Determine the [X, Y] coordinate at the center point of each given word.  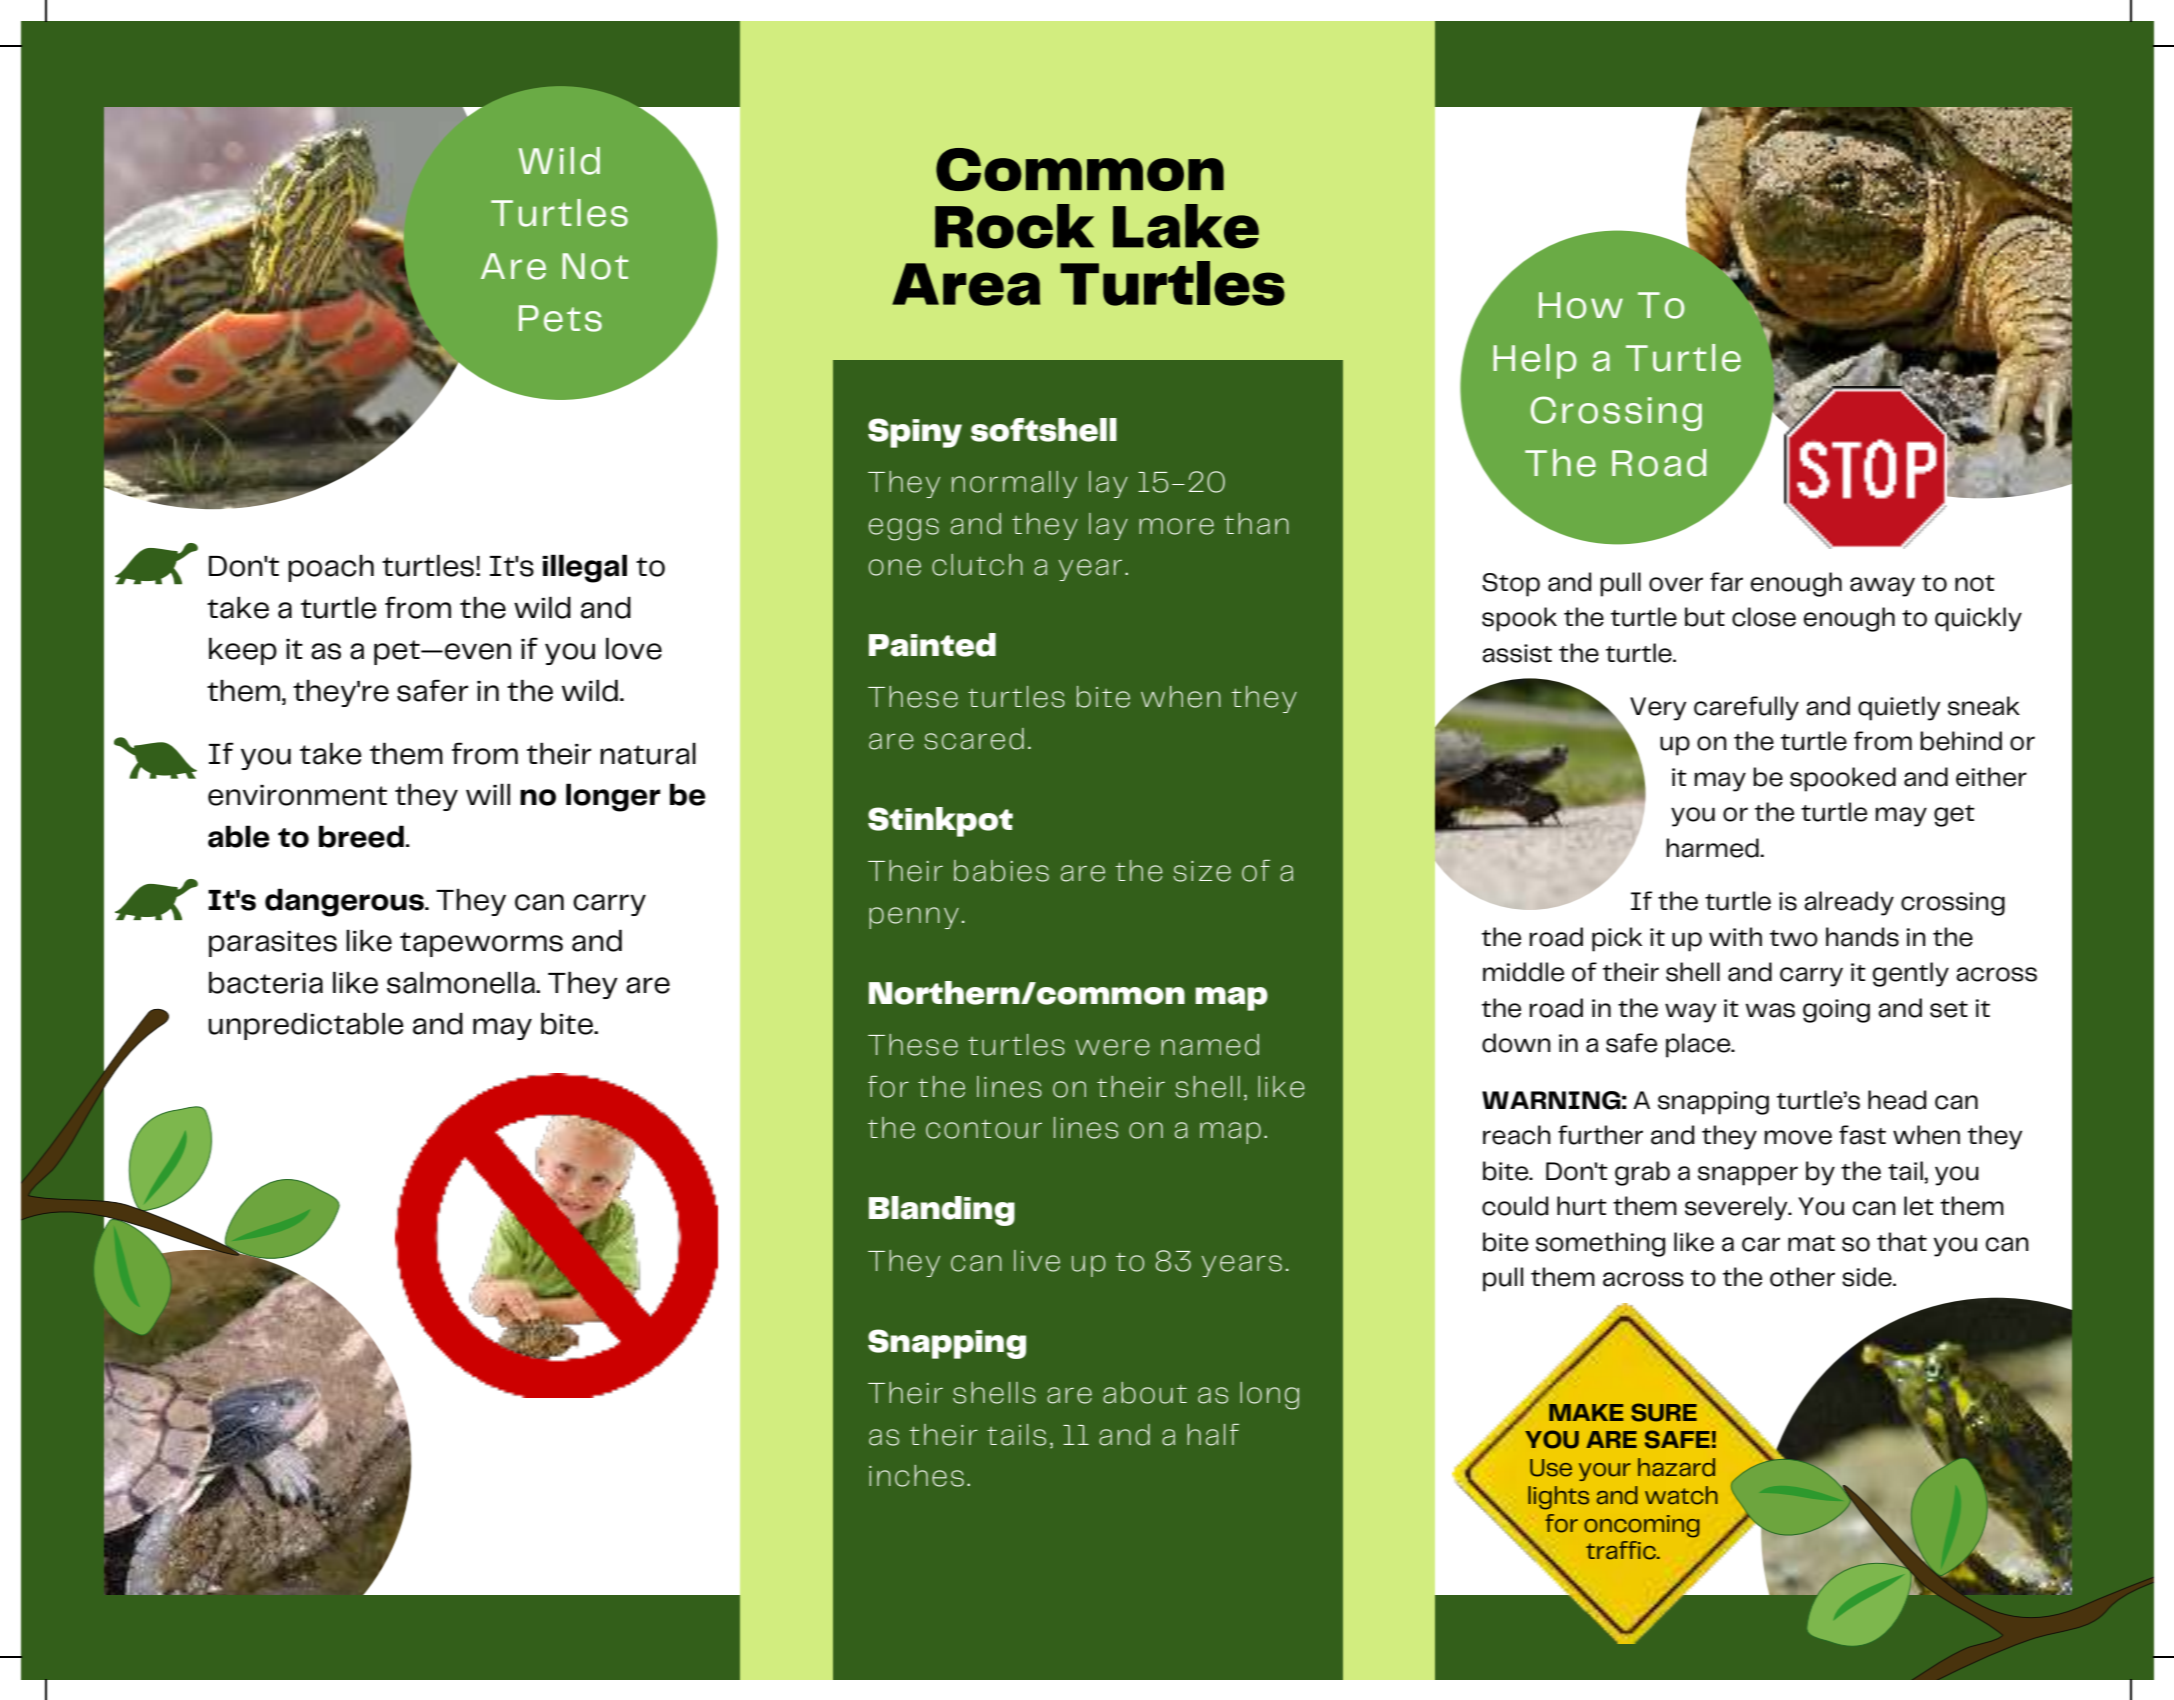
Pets [560, 318]
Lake [1186, 226]
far [1726, 582]
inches [916, 1476]
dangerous [345, 902]
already [1849, 903]
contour [984, 1129]
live [1037, 1261]
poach [331, 568]
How [1581, 305]
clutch [977, 565]
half [1213, 1435]
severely [1737, 1208]
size [1202, 871]
